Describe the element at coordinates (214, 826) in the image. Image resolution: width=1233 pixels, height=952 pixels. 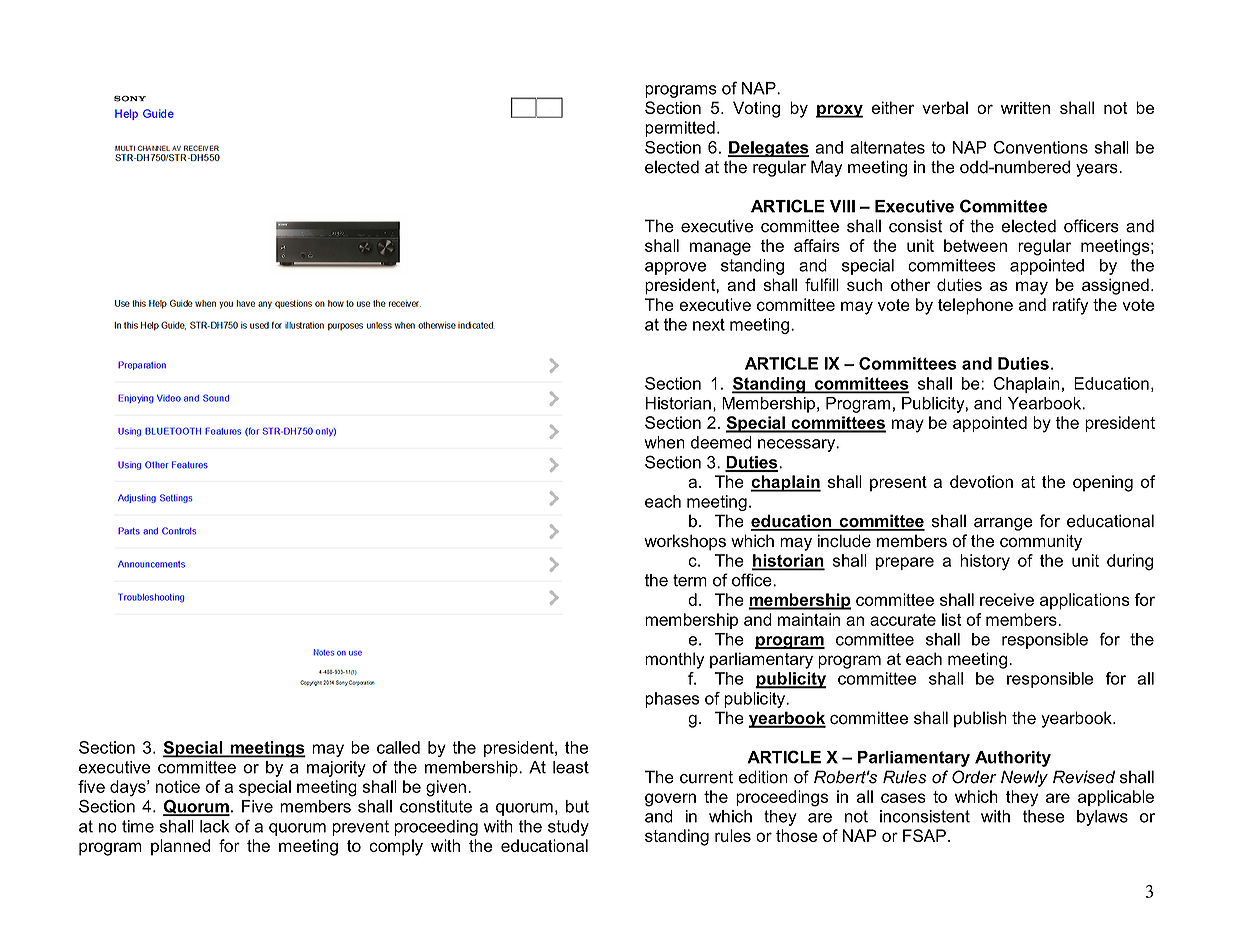
I see `lack` at that location.
